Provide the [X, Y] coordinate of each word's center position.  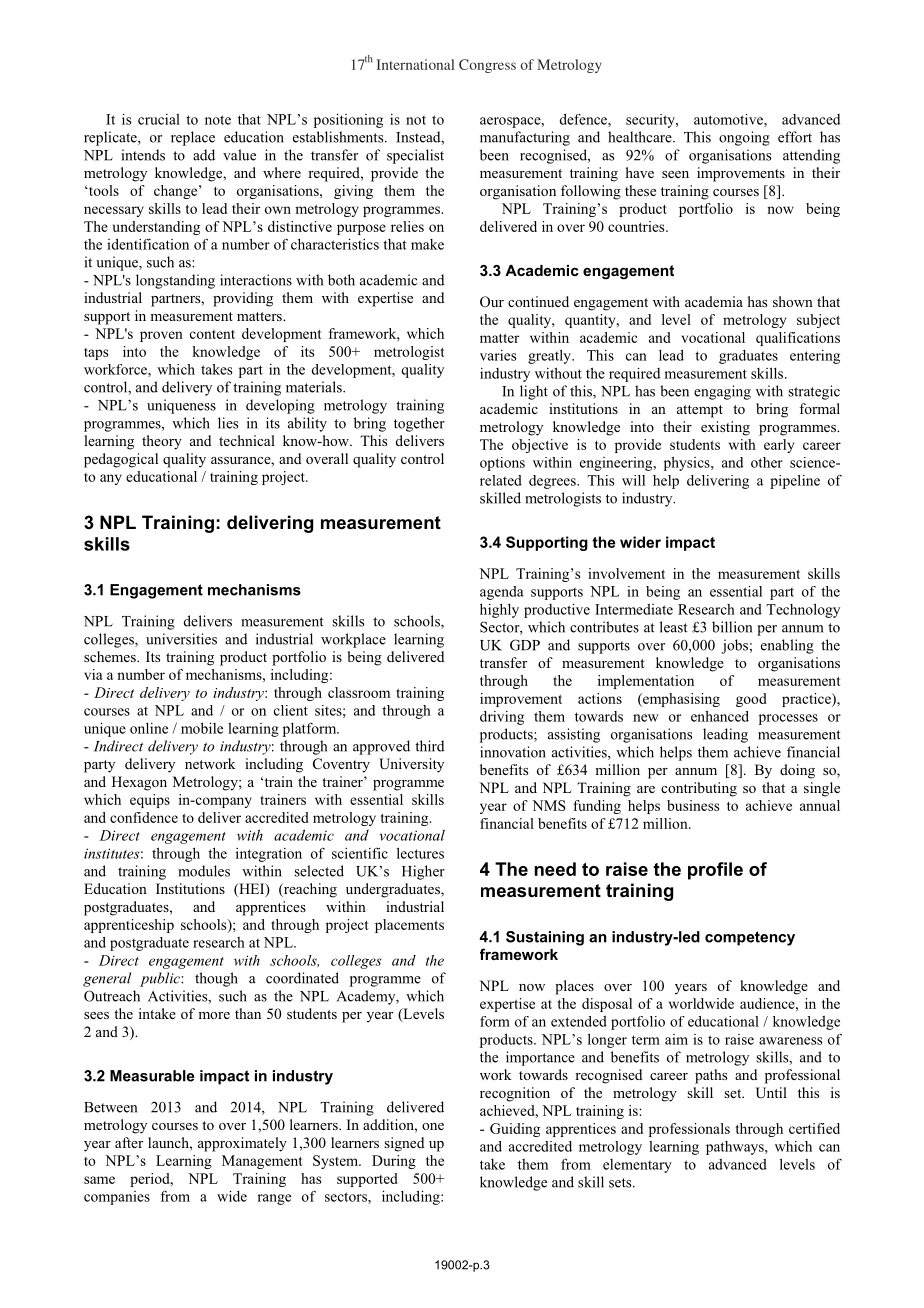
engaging [722, 392]
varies [498, 355]
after [129, 1142]
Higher [423, 872]
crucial [159, 119]
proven [161, 336]
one [433, 1126]
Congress [487, 66]
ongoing [744, 138]
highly [499, 610]
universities [181, 639]
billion [732, 627]
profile [715, 871]
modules [204, 871]
